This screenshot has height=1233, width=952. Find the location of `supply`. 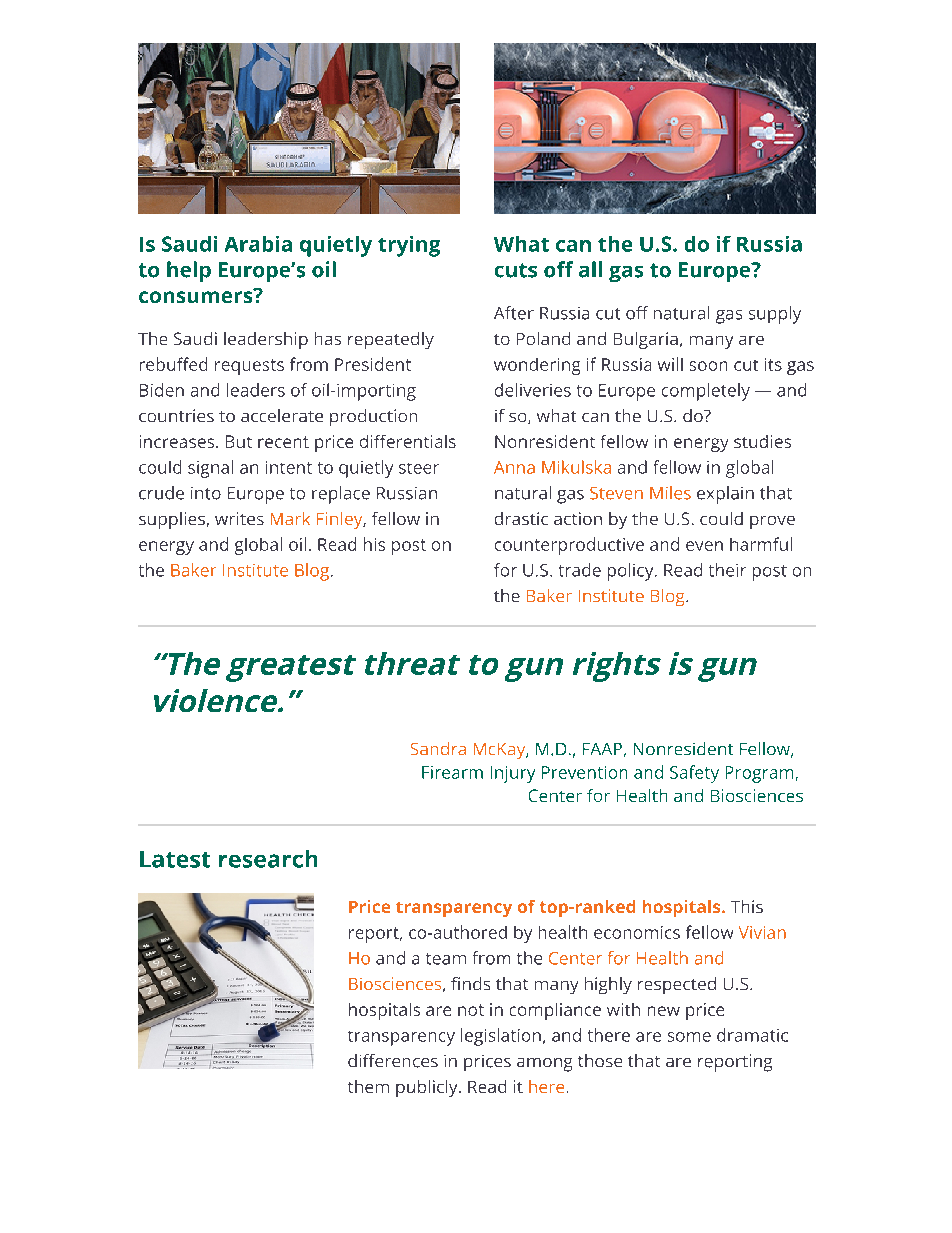

supply is located at coordinates (775, 315).
